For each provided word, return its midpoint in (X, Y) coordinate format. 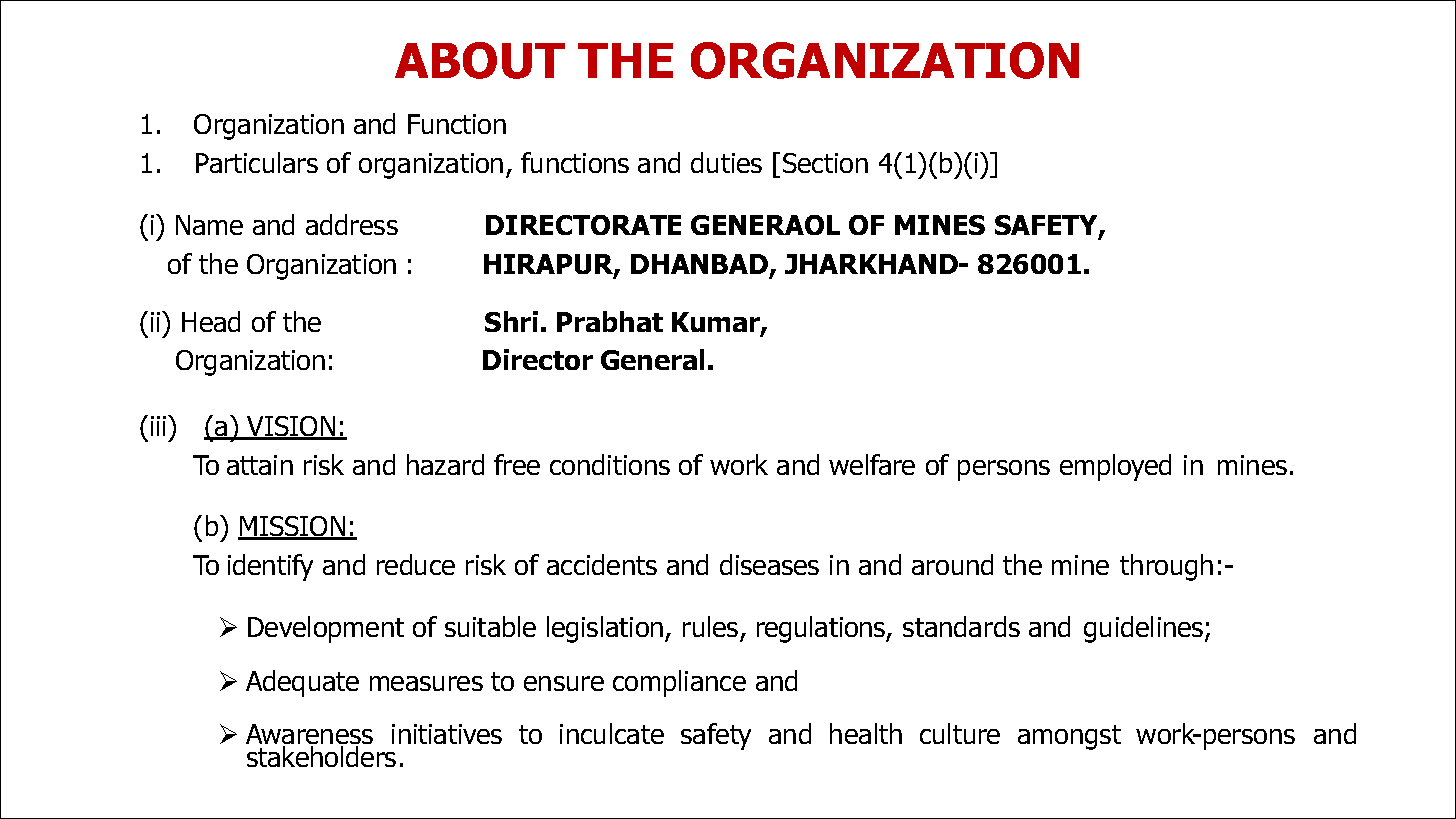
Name (209, 225)
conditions (610, 464)
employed (1115, 467)
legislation (606, 629)
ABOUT (480, 60)
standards (961, 626)
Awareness (309, 735)
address (352, 224)
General (652, 359)
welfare (872, 464)
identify (270, 567)
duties (726, 162)
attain (260, 465)
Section (825, 163)
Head (211, 321)
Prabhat (610, 321)
